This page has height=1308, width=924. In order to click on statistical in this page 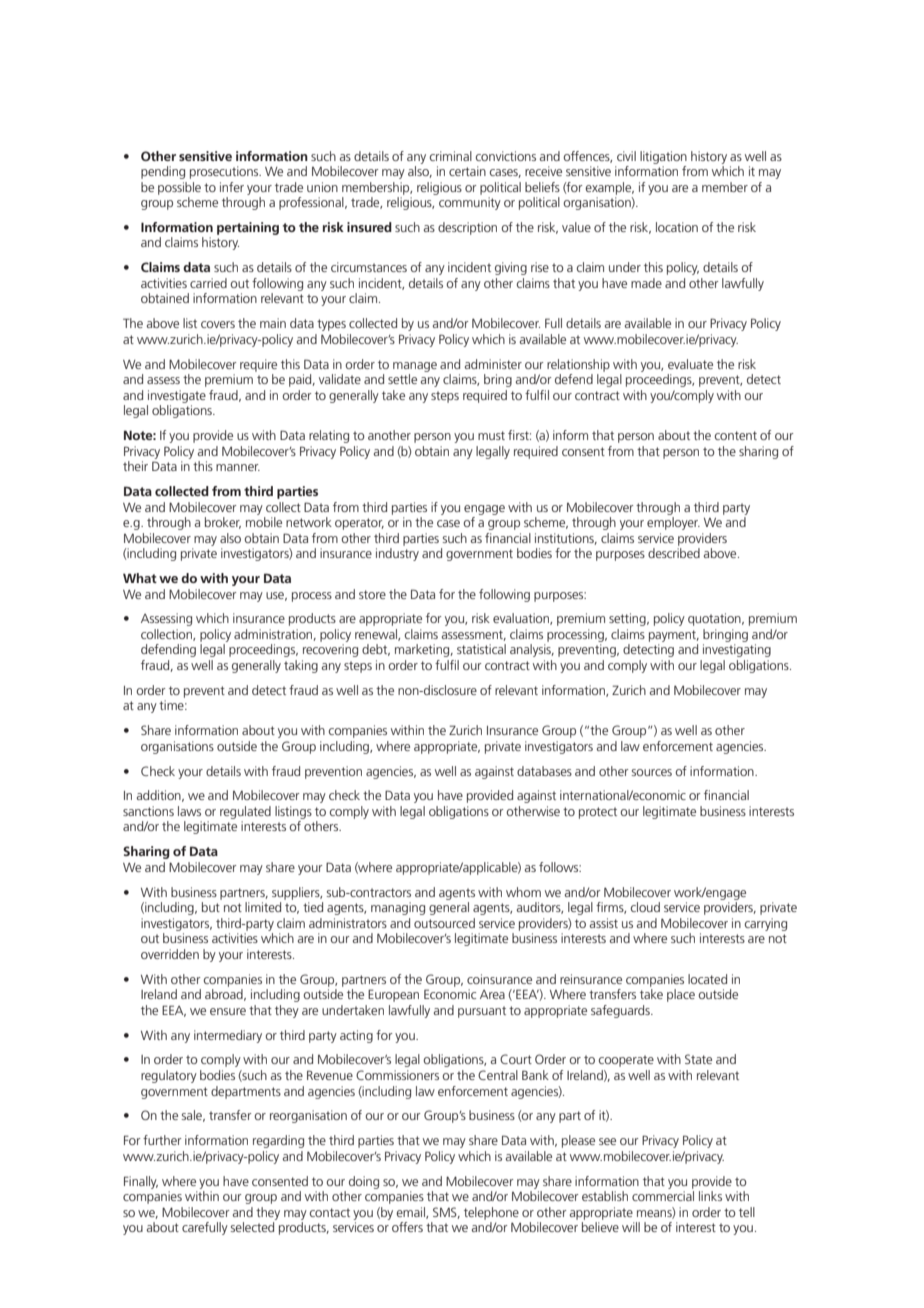, I will do `click(481, 649)`.
